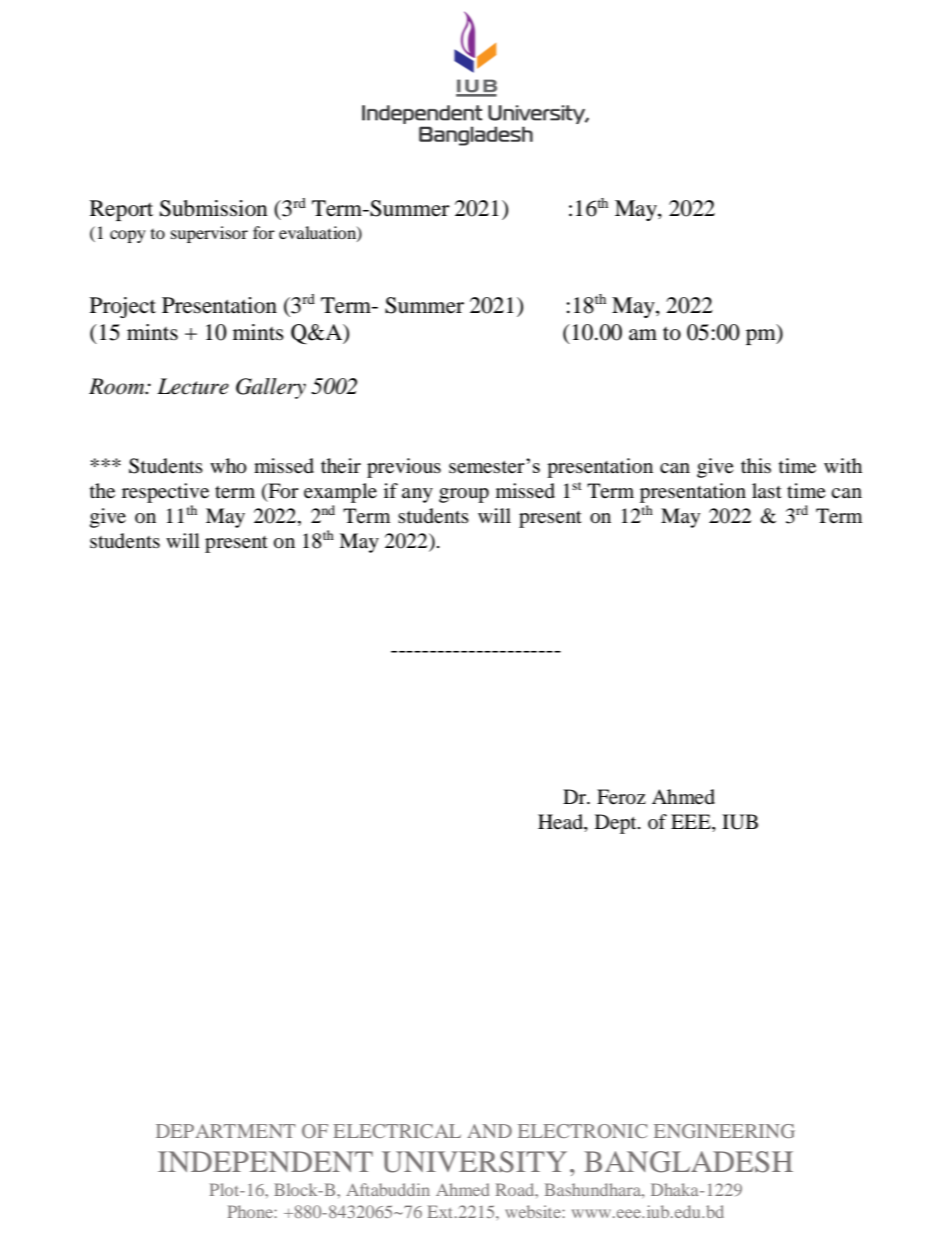 The width and height of the screenshot is (952, 1233). What do you see at coordinates (756, 465) in the screenshot?
I see `this` at bounding box center [756, 465].
